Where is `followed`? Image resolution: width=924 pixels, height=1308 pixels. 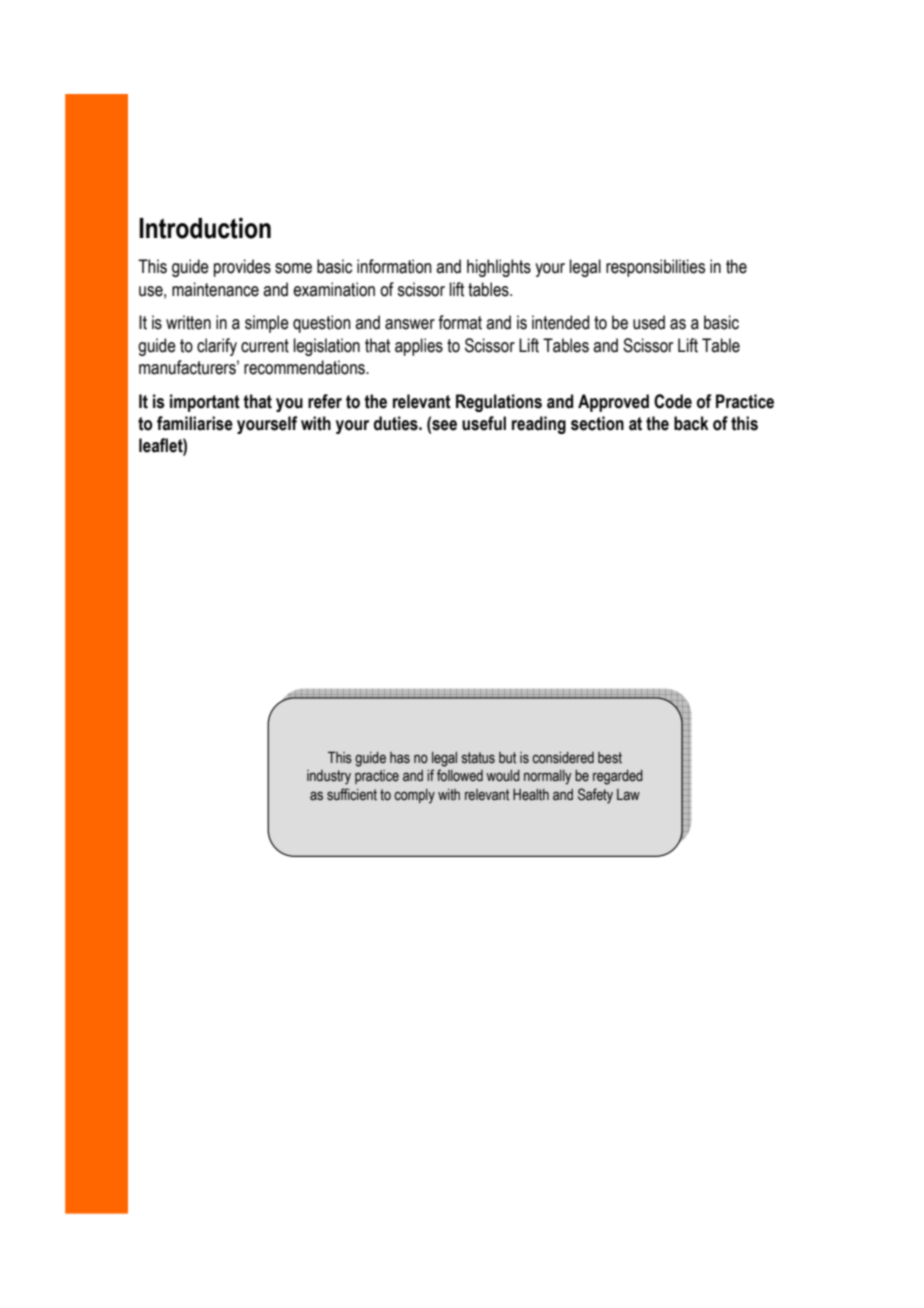 followed is located at coordinates (460, 775).
